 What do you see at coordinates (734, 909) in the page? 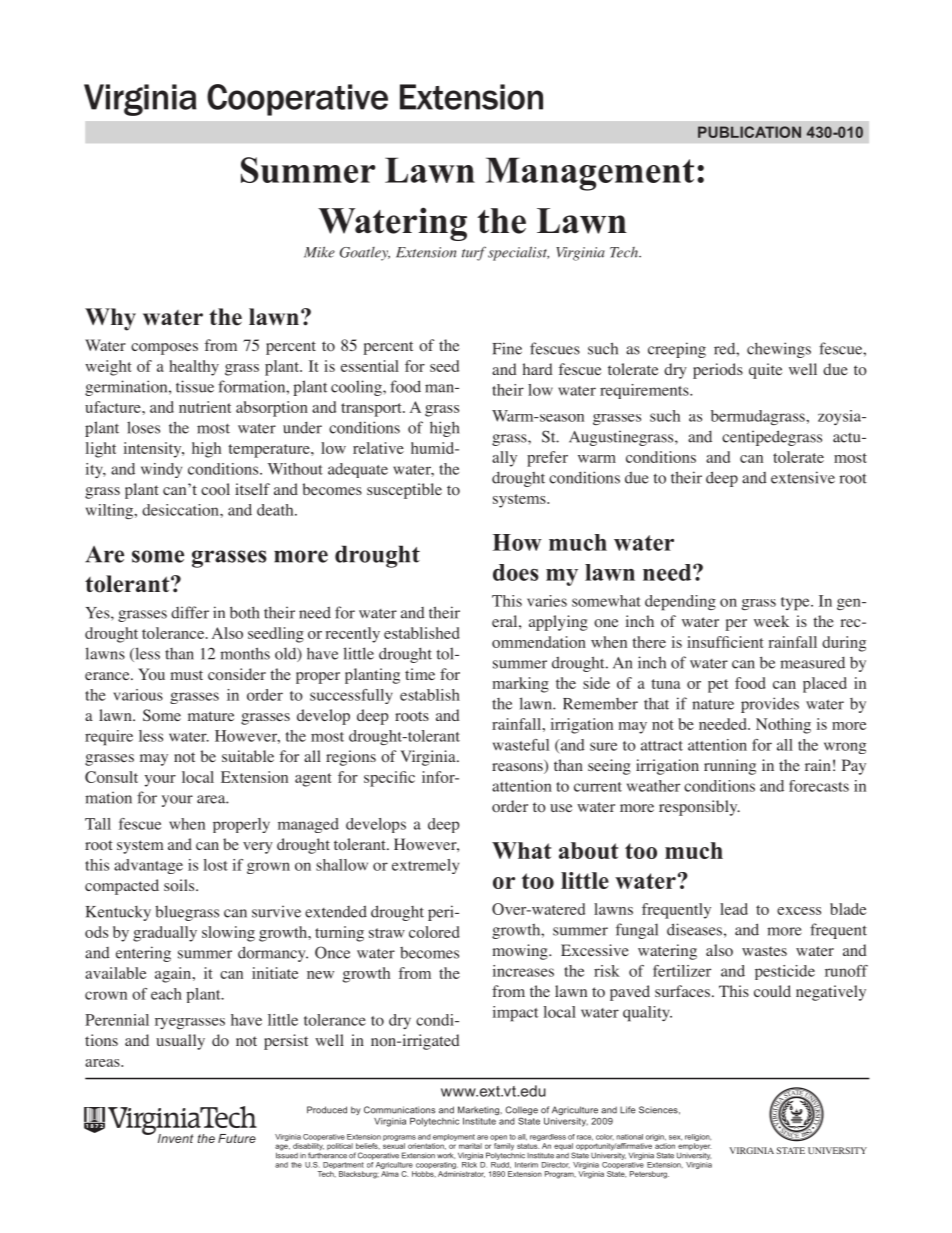
I see `lead` at bounding box center [734, 909].
